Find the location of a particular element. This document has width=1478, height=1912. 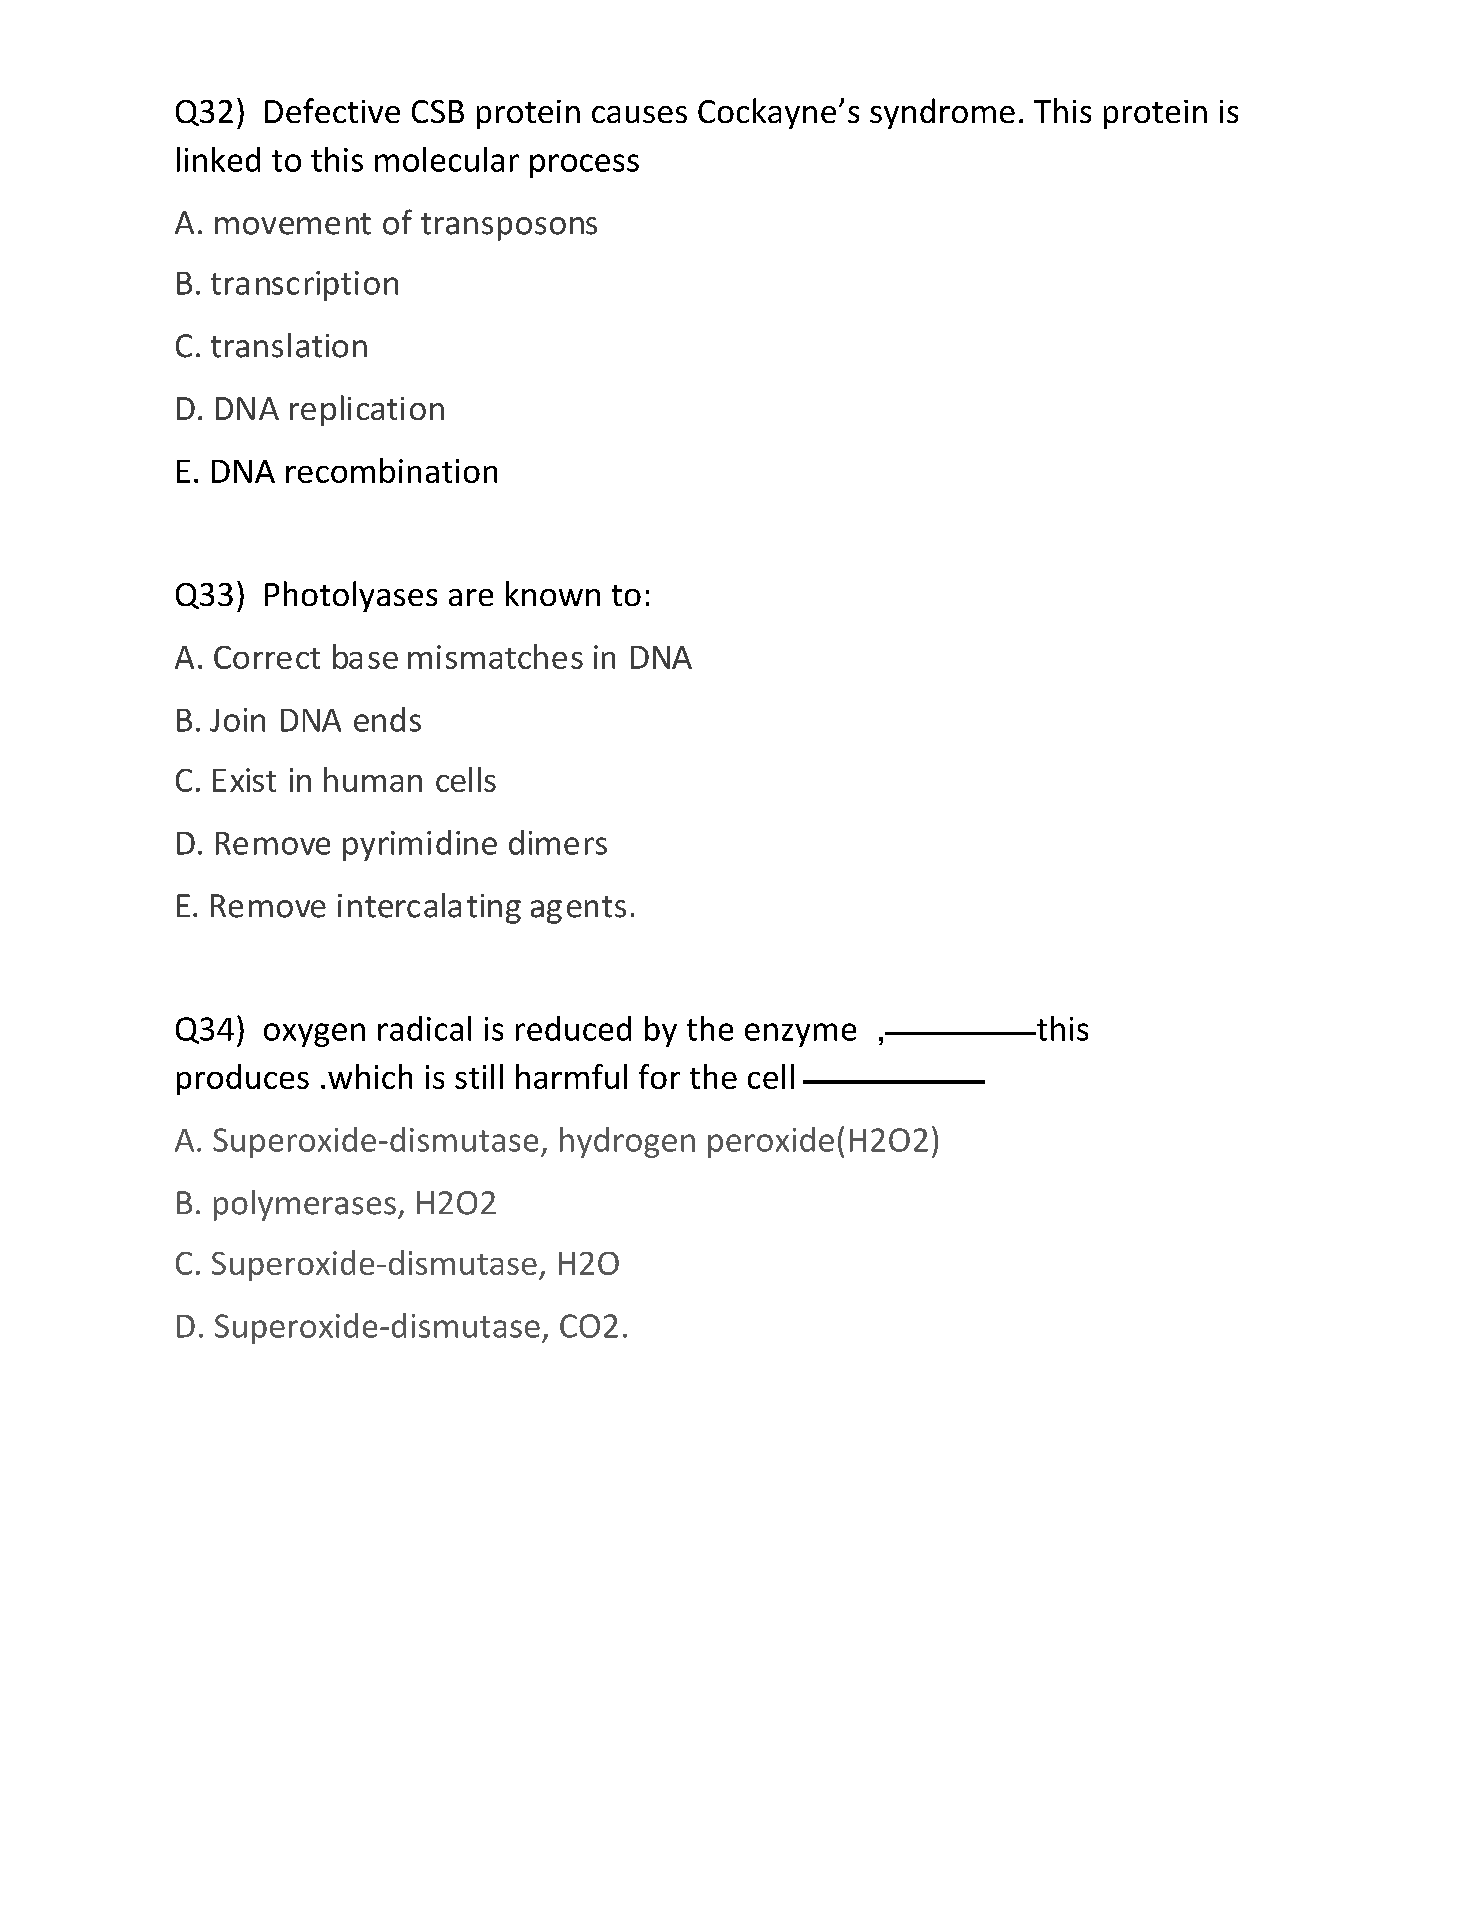

Defective is located at coordinates (332, 110).
